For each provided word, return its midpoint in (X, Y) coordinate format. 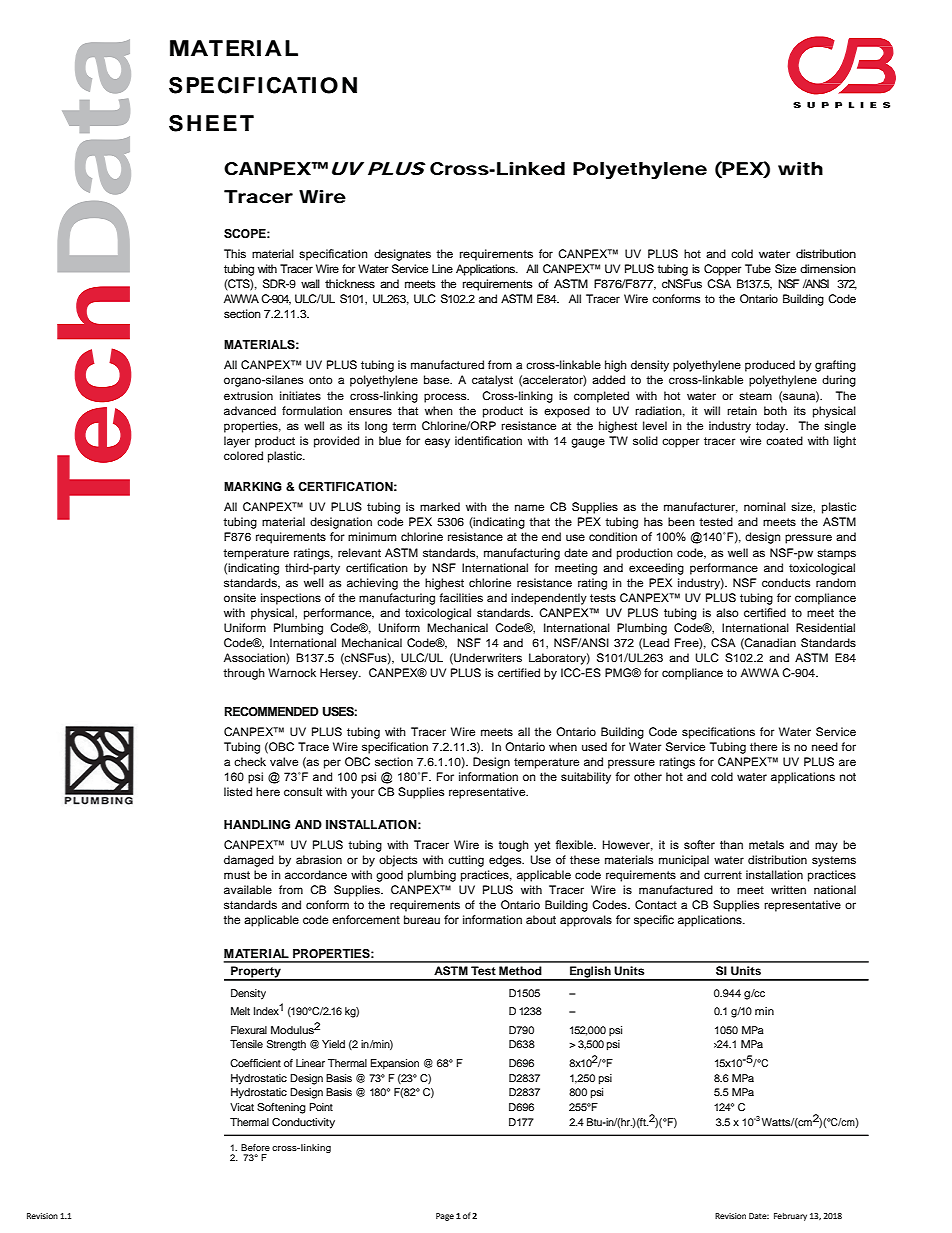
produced (770, 366)
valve (284, 761)
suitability (586, 778)
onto (321, 380)
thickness (350, 283)
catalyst (492, 381)
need (825, 746)
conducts (786, 582)
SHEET (211, 123)
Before (255, 1147)
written (788, 889)
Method (520, 970)
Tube (758, 268)
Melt (240, 1011)
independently (549, 599)
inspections (291, 599)
